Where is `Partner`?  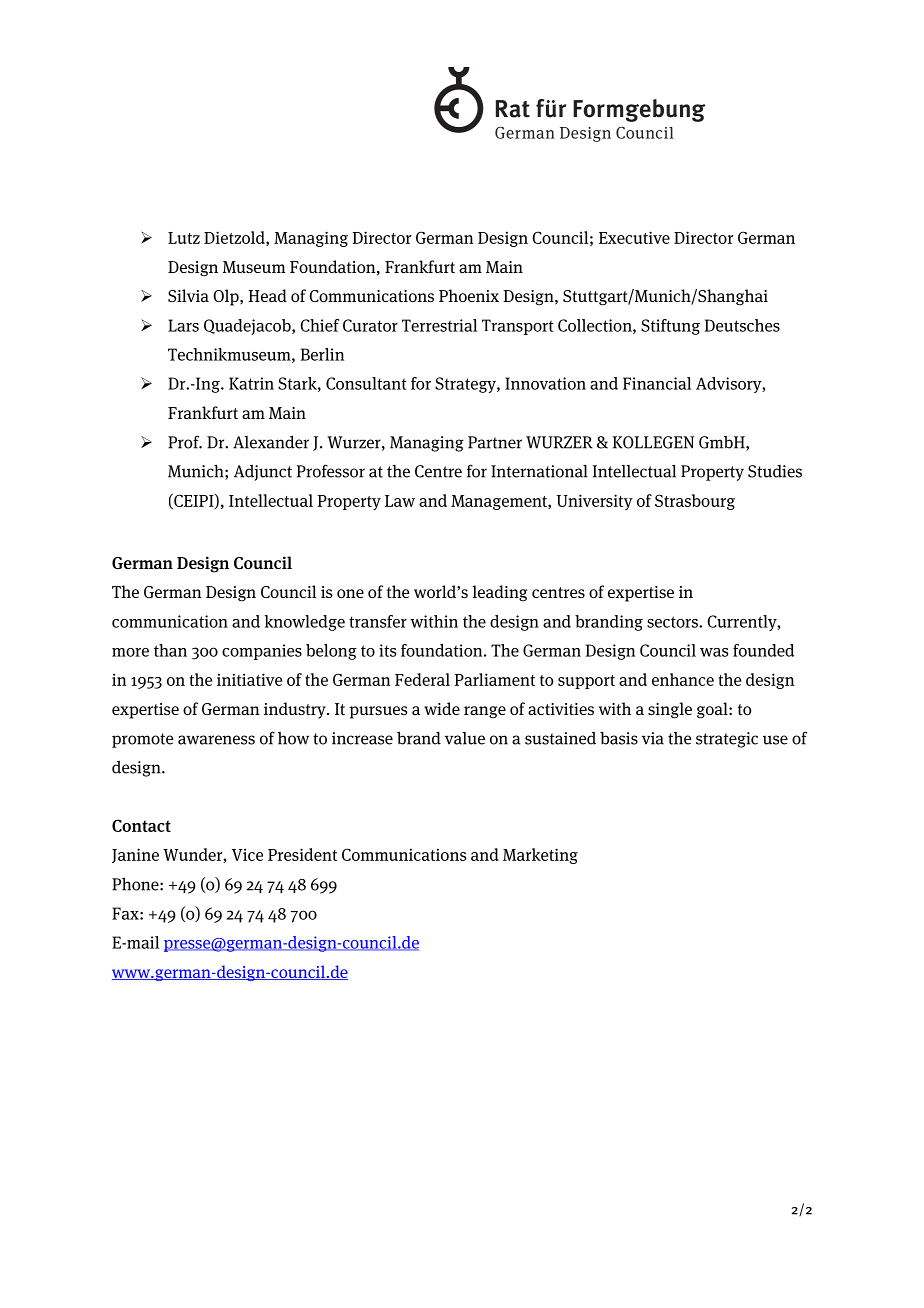
Partner is located at coordinates (495, 442).
